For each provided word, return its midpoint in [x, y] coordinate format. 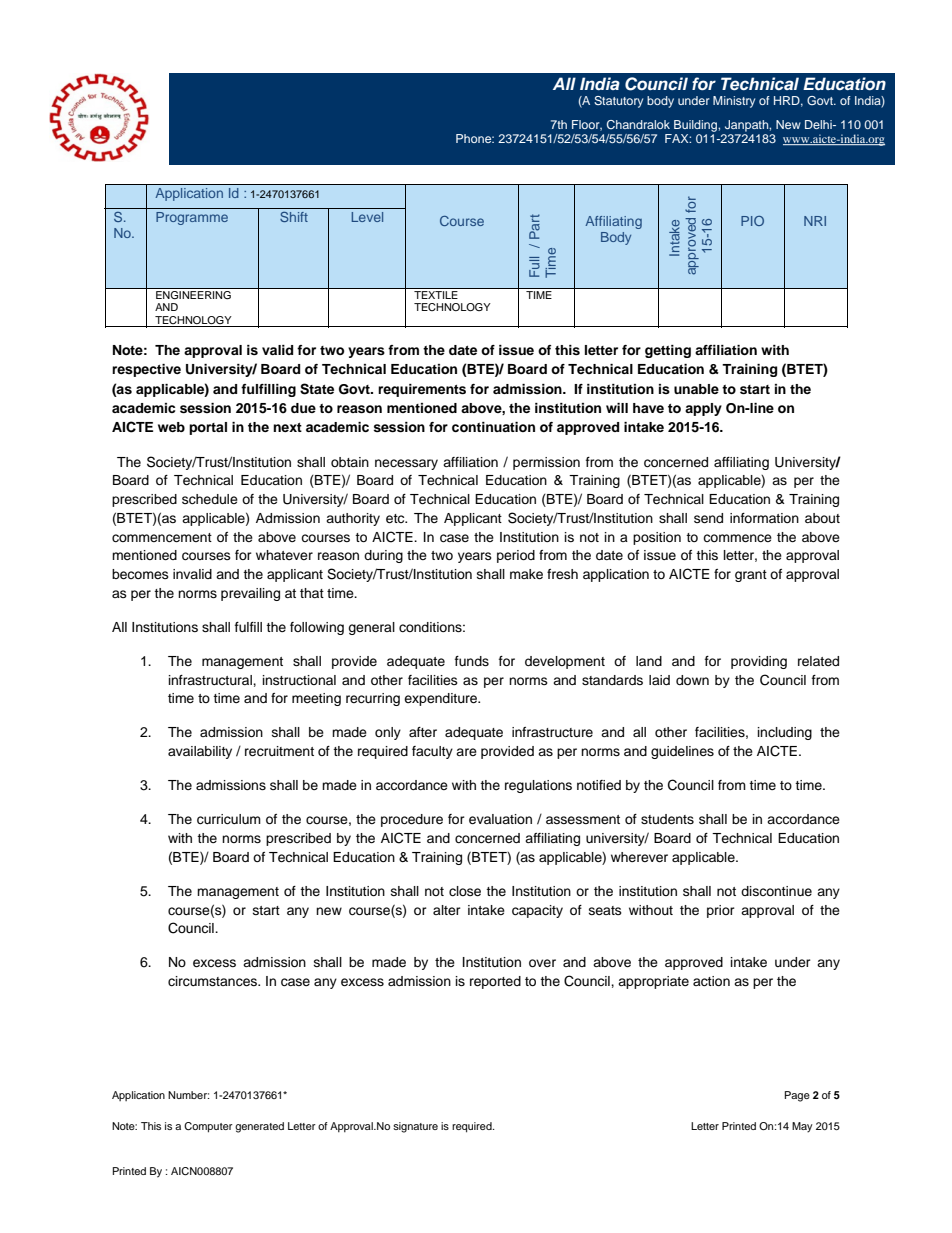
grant [751, 576]
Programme [192, 218]
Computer [208, 1127]
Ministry [734, 102]
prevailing [250, 594]
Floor [587, 125]
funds [472, 661]
